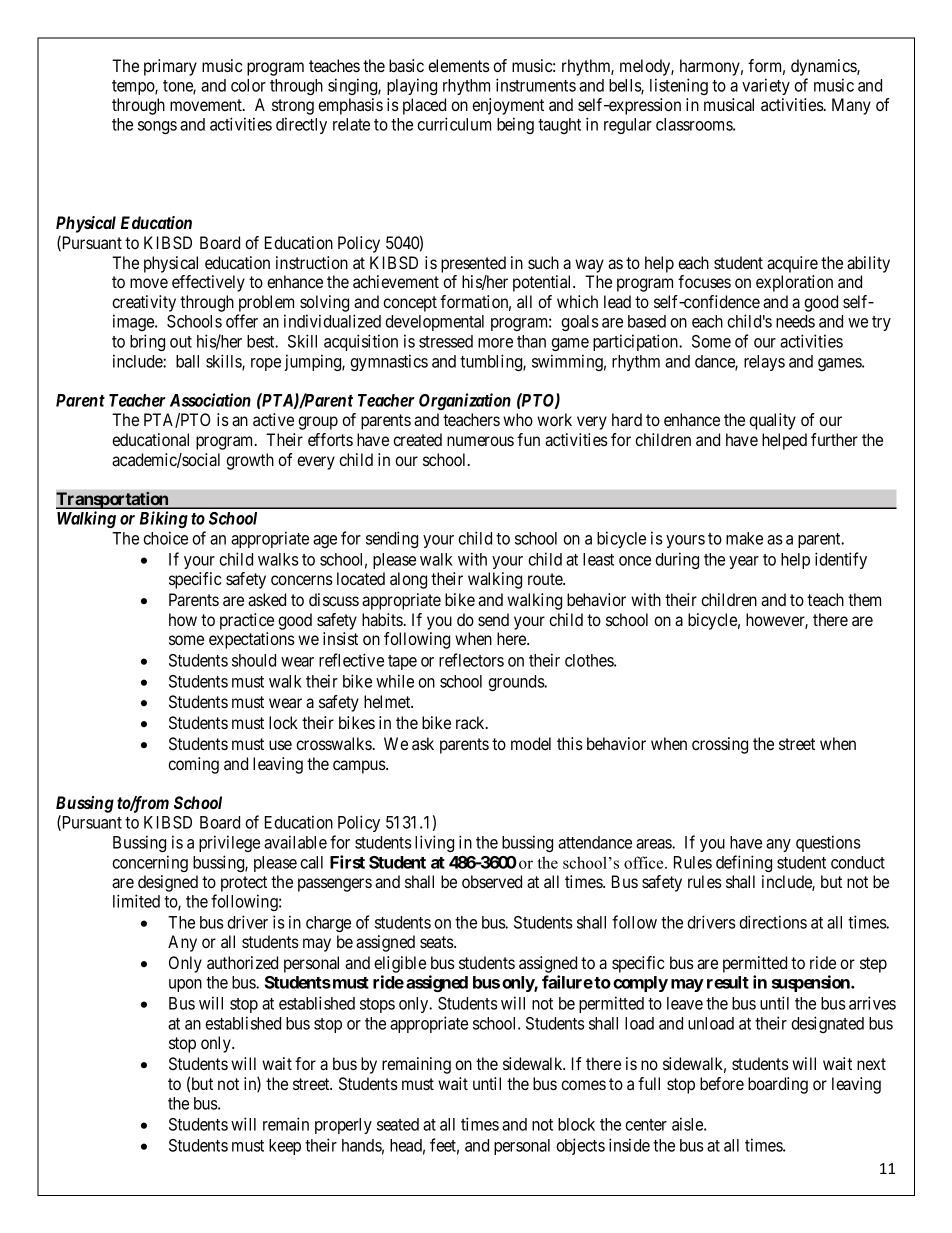  What do you see at coordinates (248, 85) in the document?
I see `color` at bounding box center [248, 85].
